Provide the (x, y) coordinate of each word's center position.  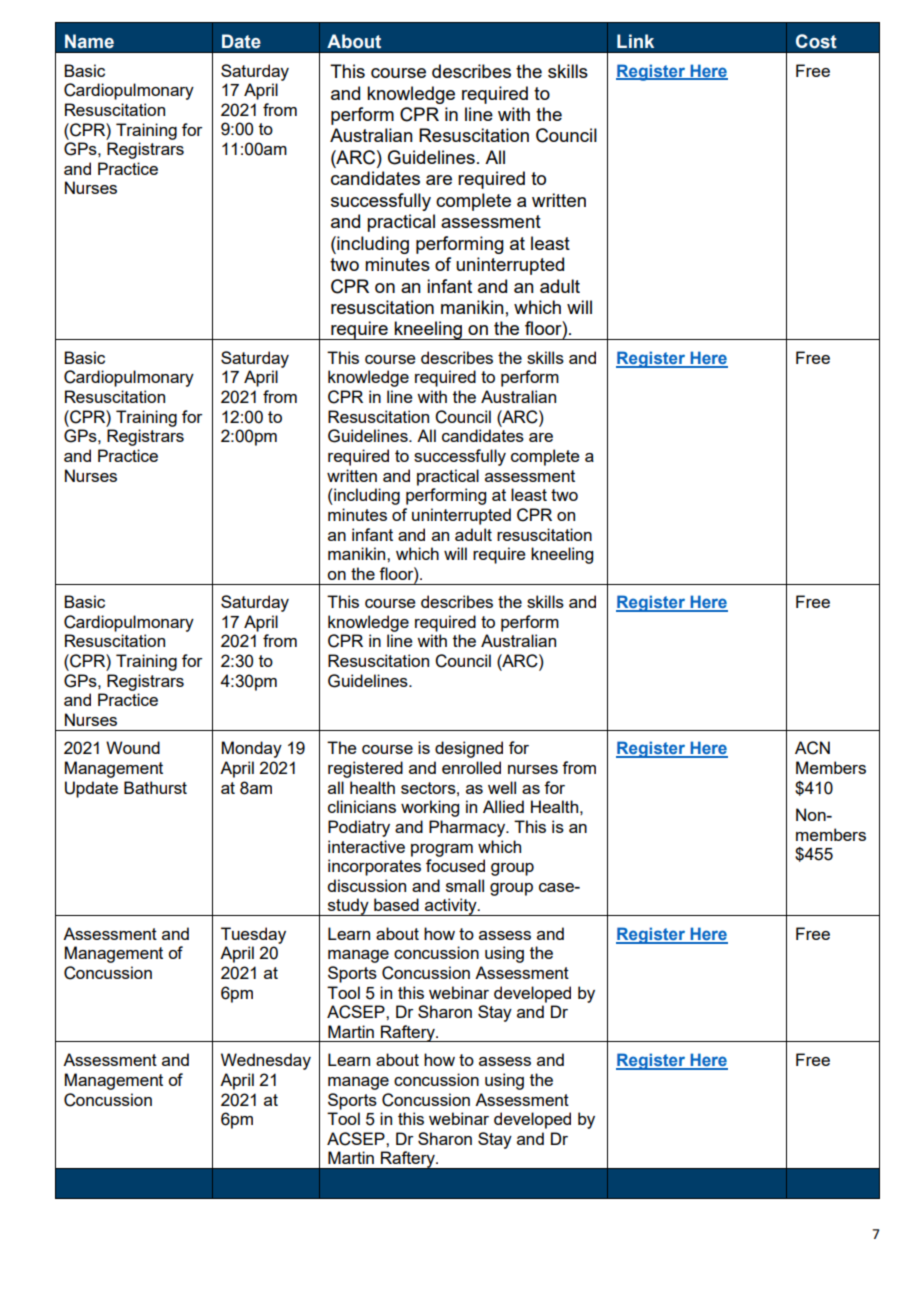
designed (469, 749)
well (502, 787)
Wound (133, 747)
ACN (812, 748)
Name (89, 41)
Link (635, 41)
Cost (816, 41)
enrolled (471, 767)
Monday (252, 749)
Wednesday (266, 1061)
